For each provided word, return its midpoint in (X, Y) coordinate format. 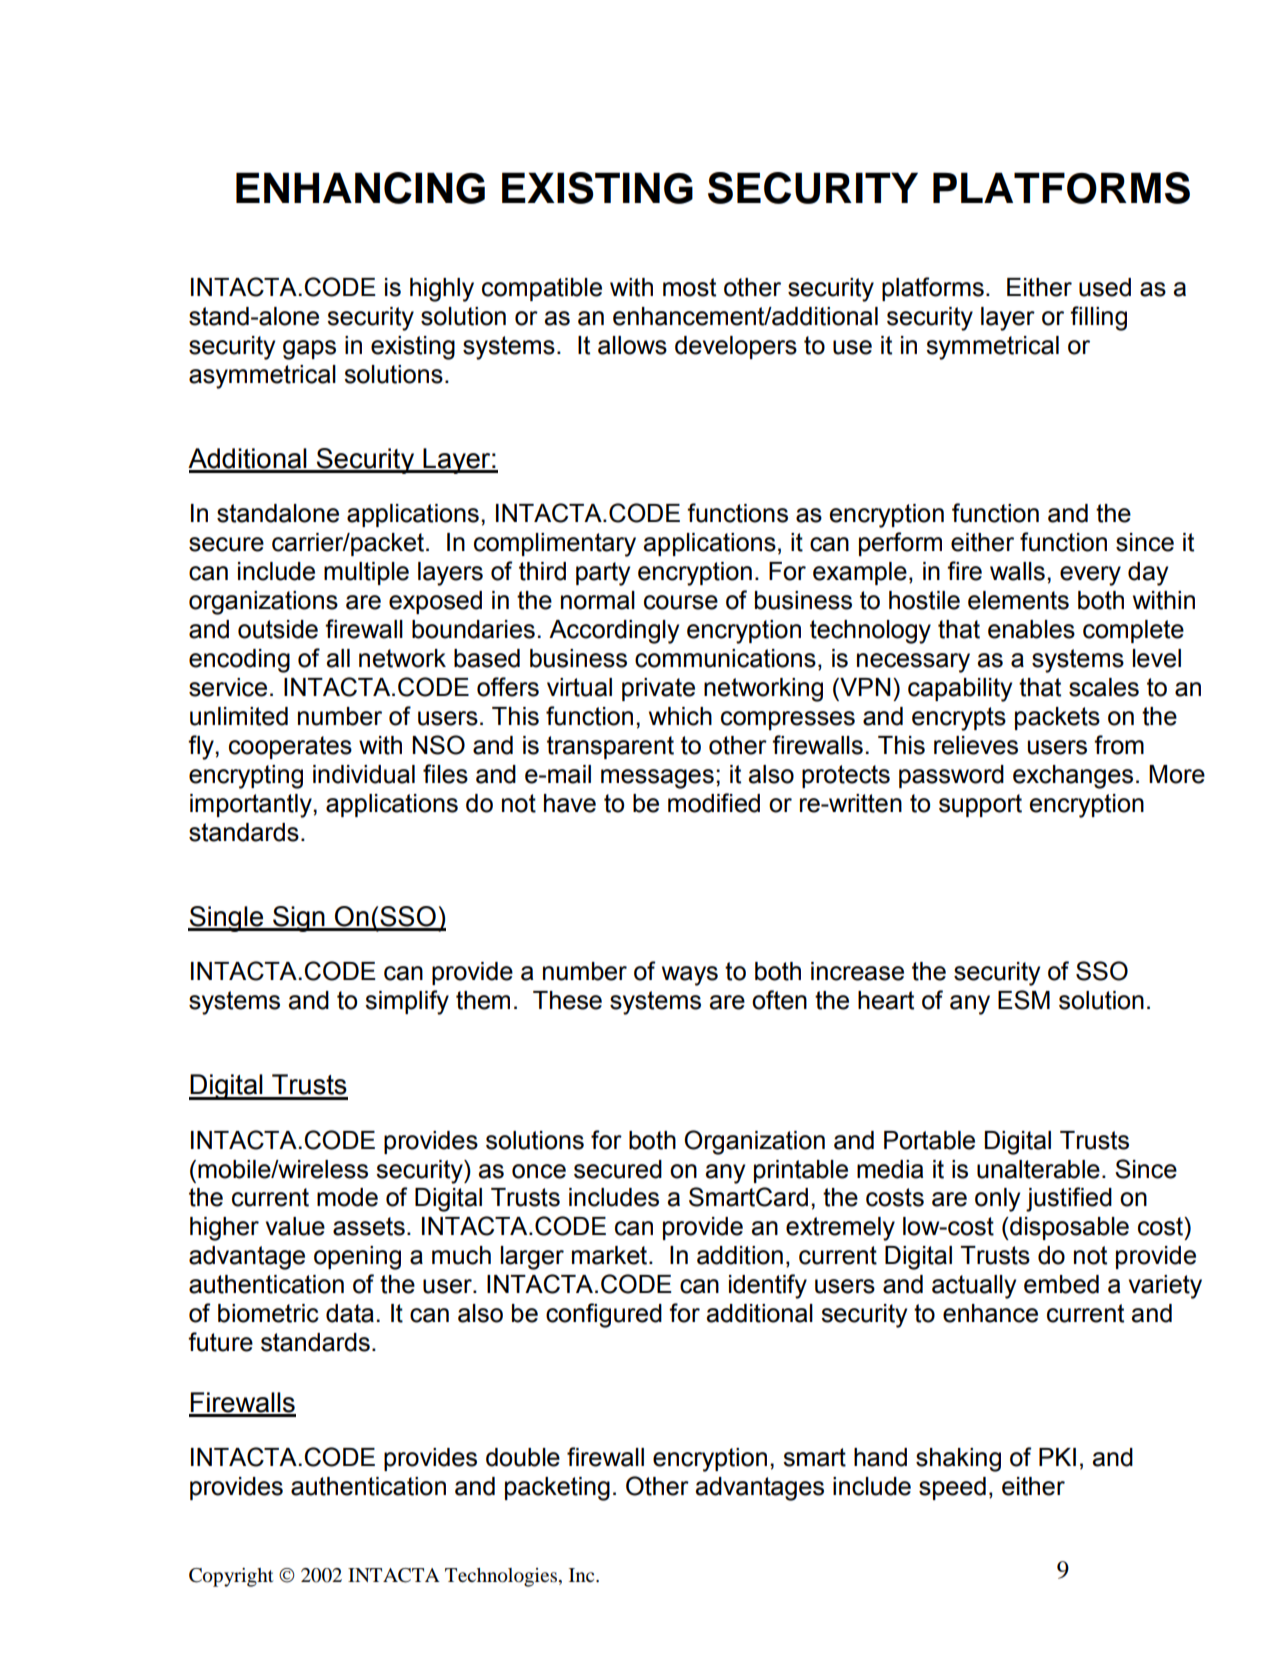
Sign (299, 919)
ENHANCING (360, 188)
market (611, 1255)
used (1105, 287)
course (681, 602)
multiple (366, 573)
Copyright (231, 1577)
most (689, 287)
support (980, 805)
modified (714, 803)
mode (347, 1197)
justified (1069, 1199)
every (1090, 576)
